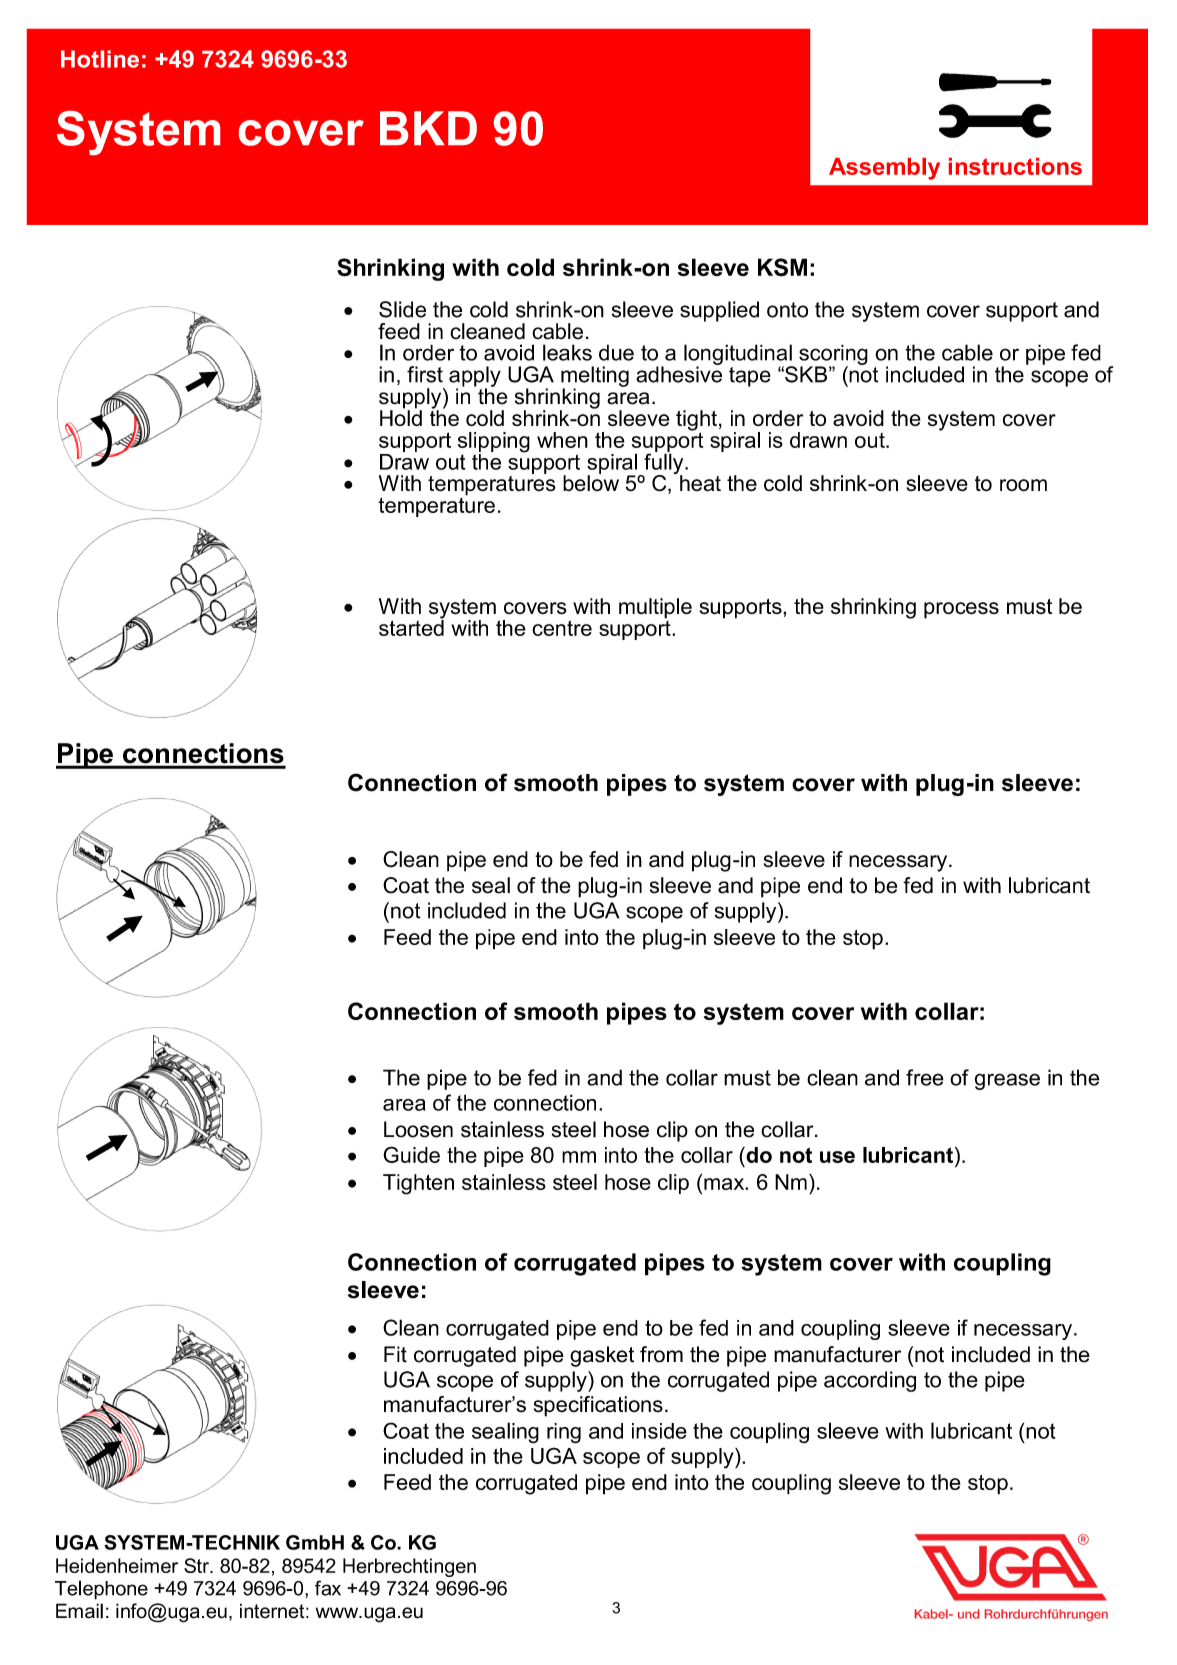  What do you see at coordinates (411, 627) in the page?
I see `started` at bounding box center [411, 627].
